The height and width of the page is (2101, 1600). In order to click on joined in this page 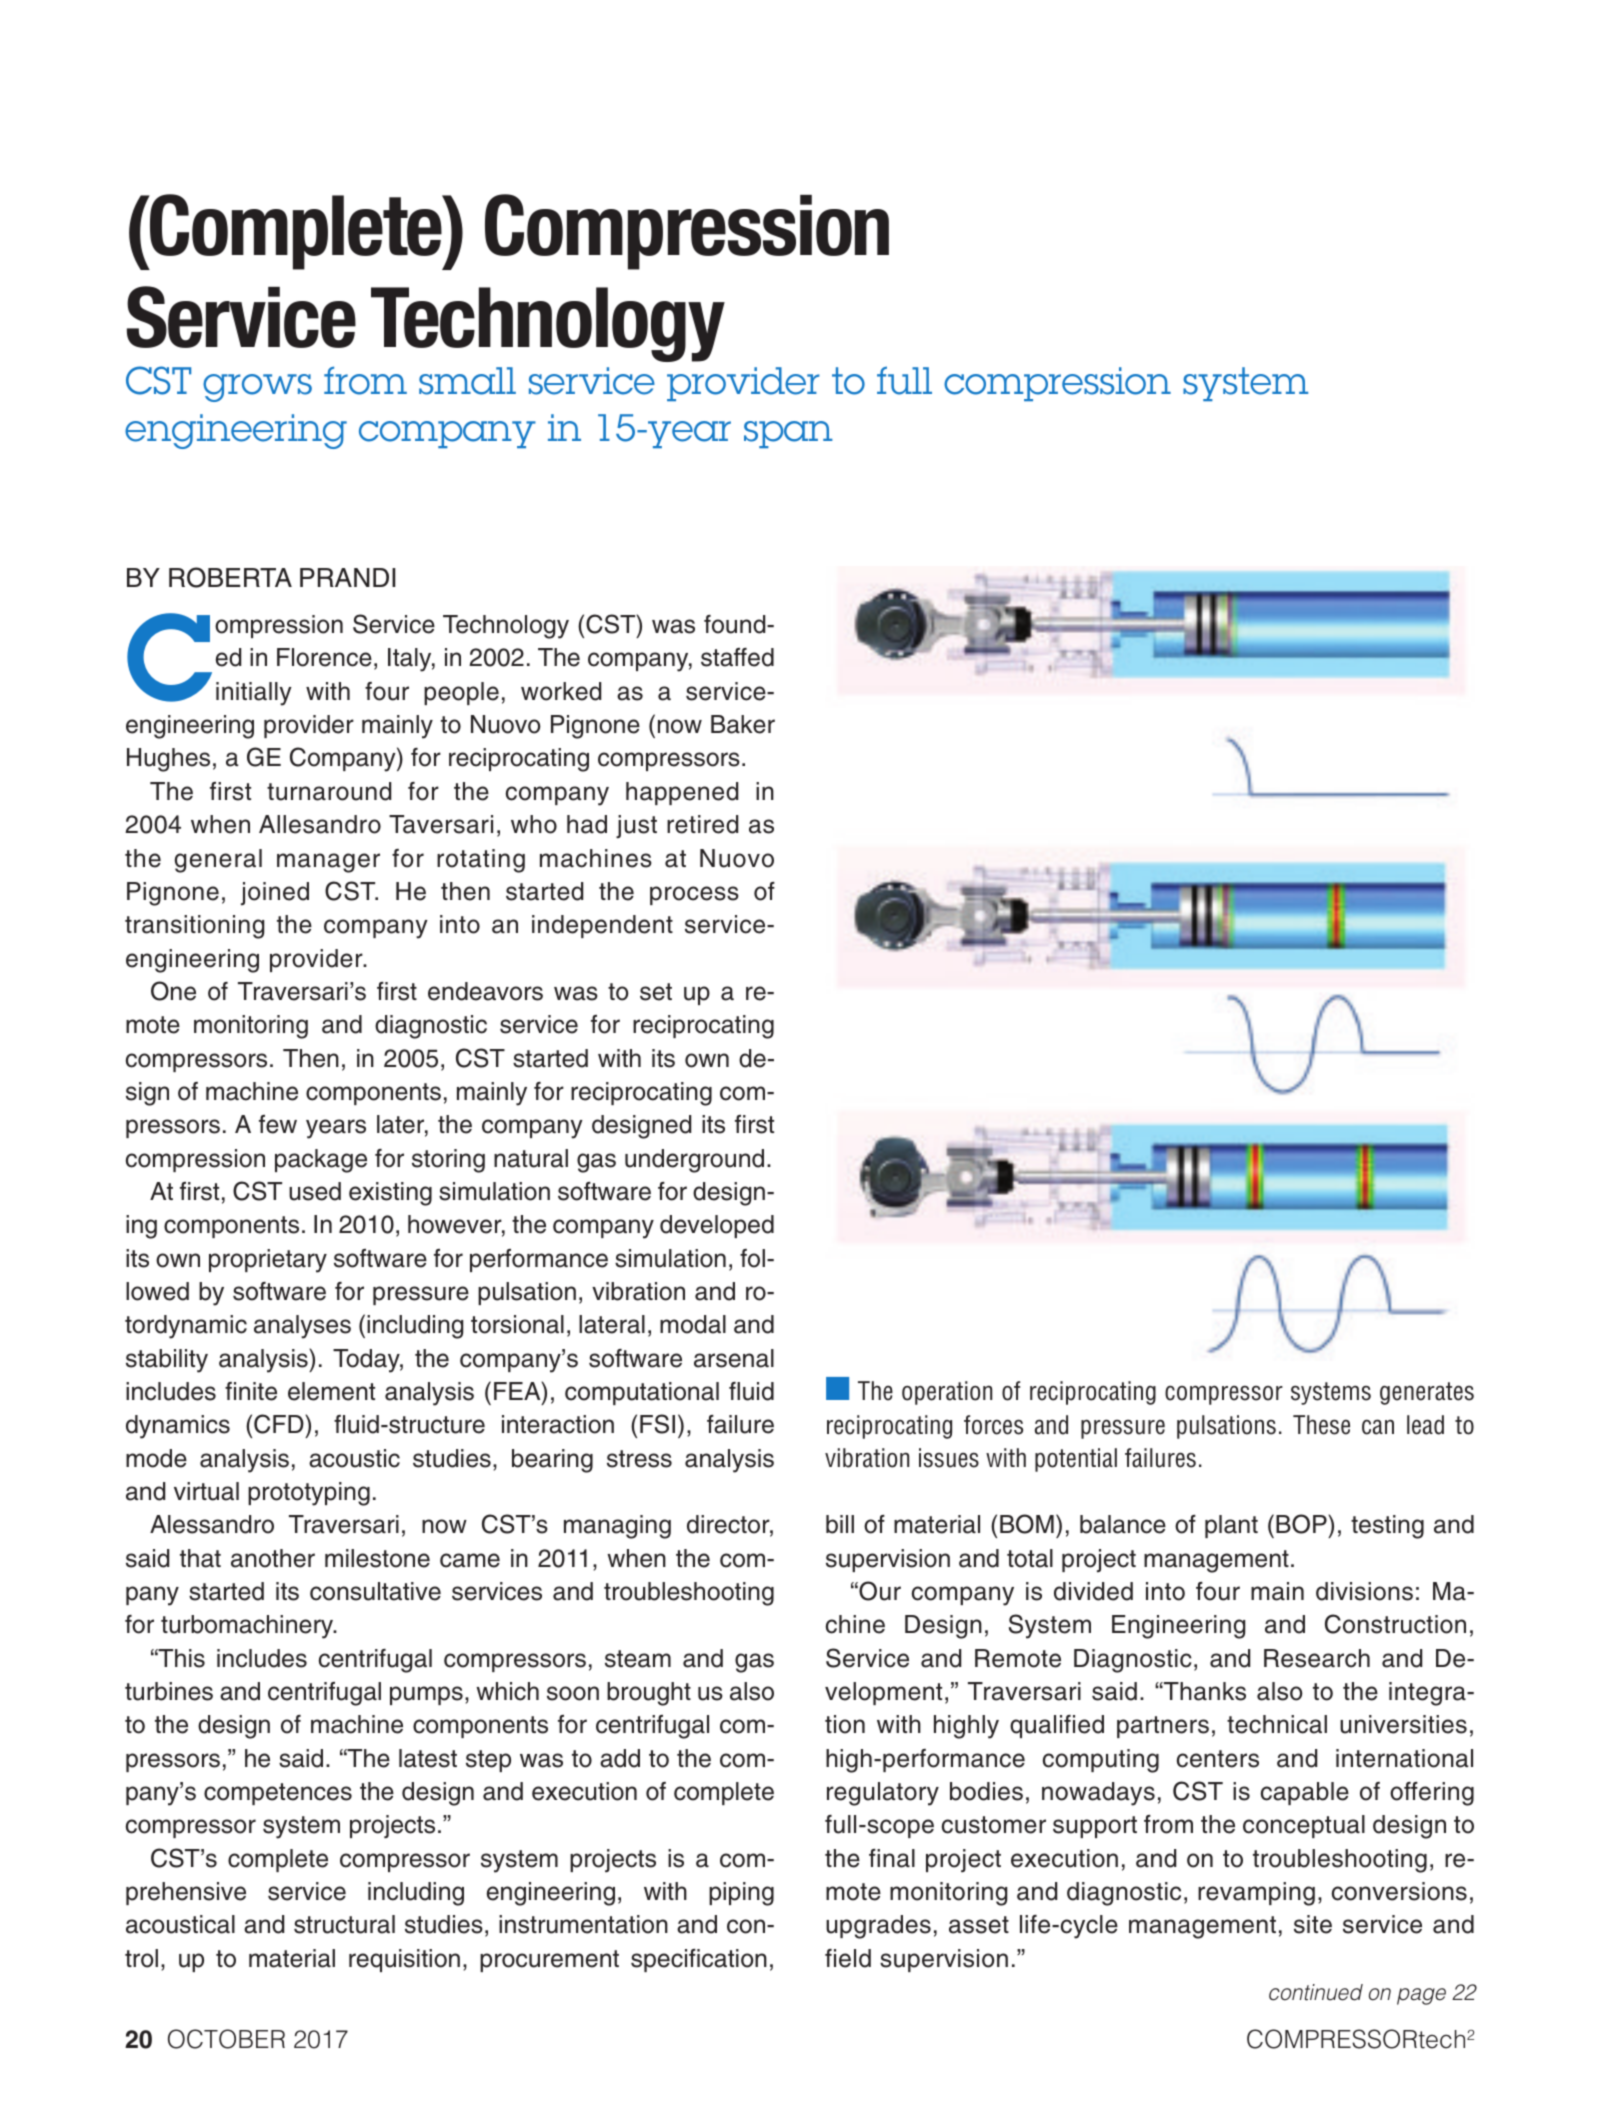, I will do `click(275, 894)`.
